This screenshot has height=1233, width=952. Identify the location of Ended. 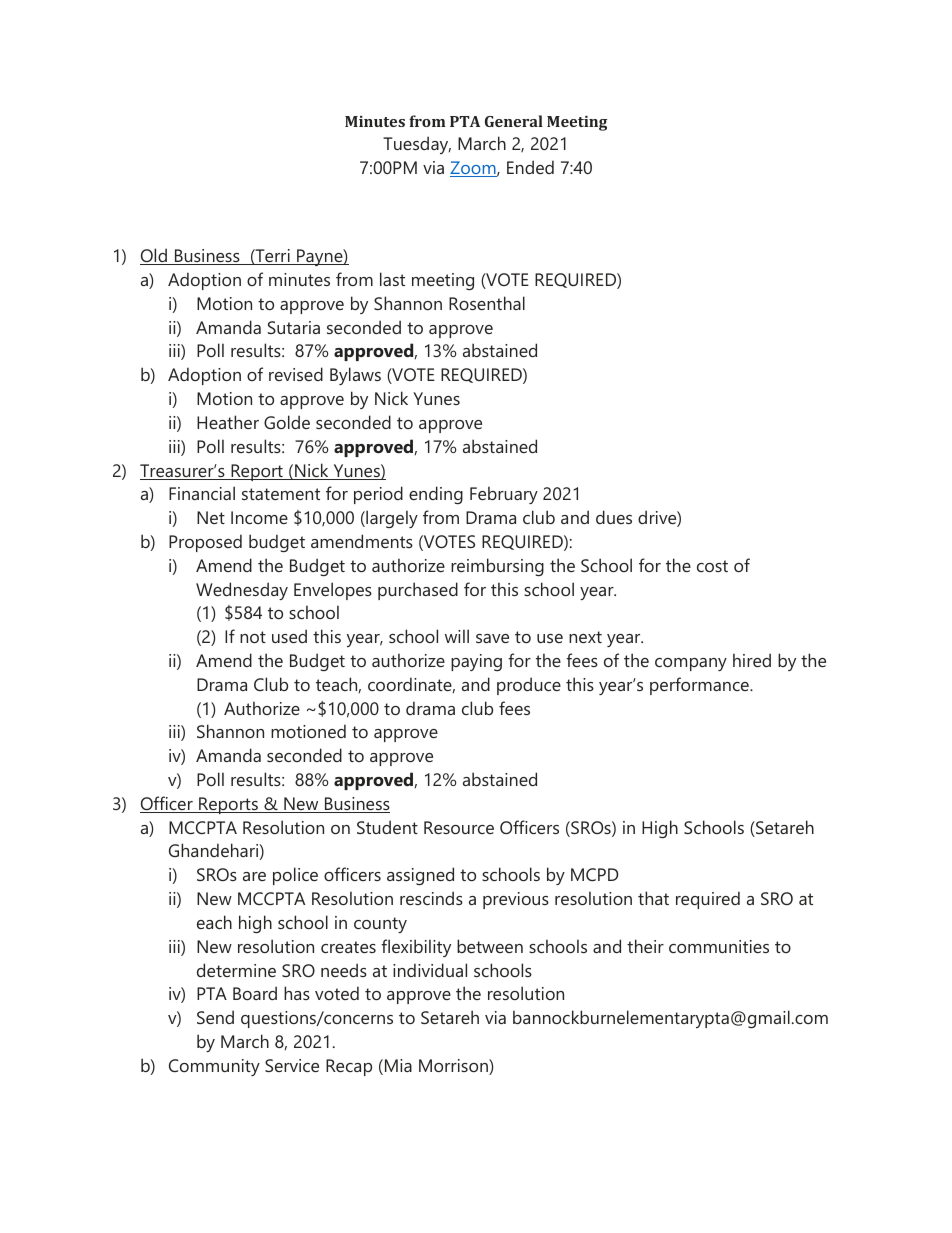
(530, 167).
